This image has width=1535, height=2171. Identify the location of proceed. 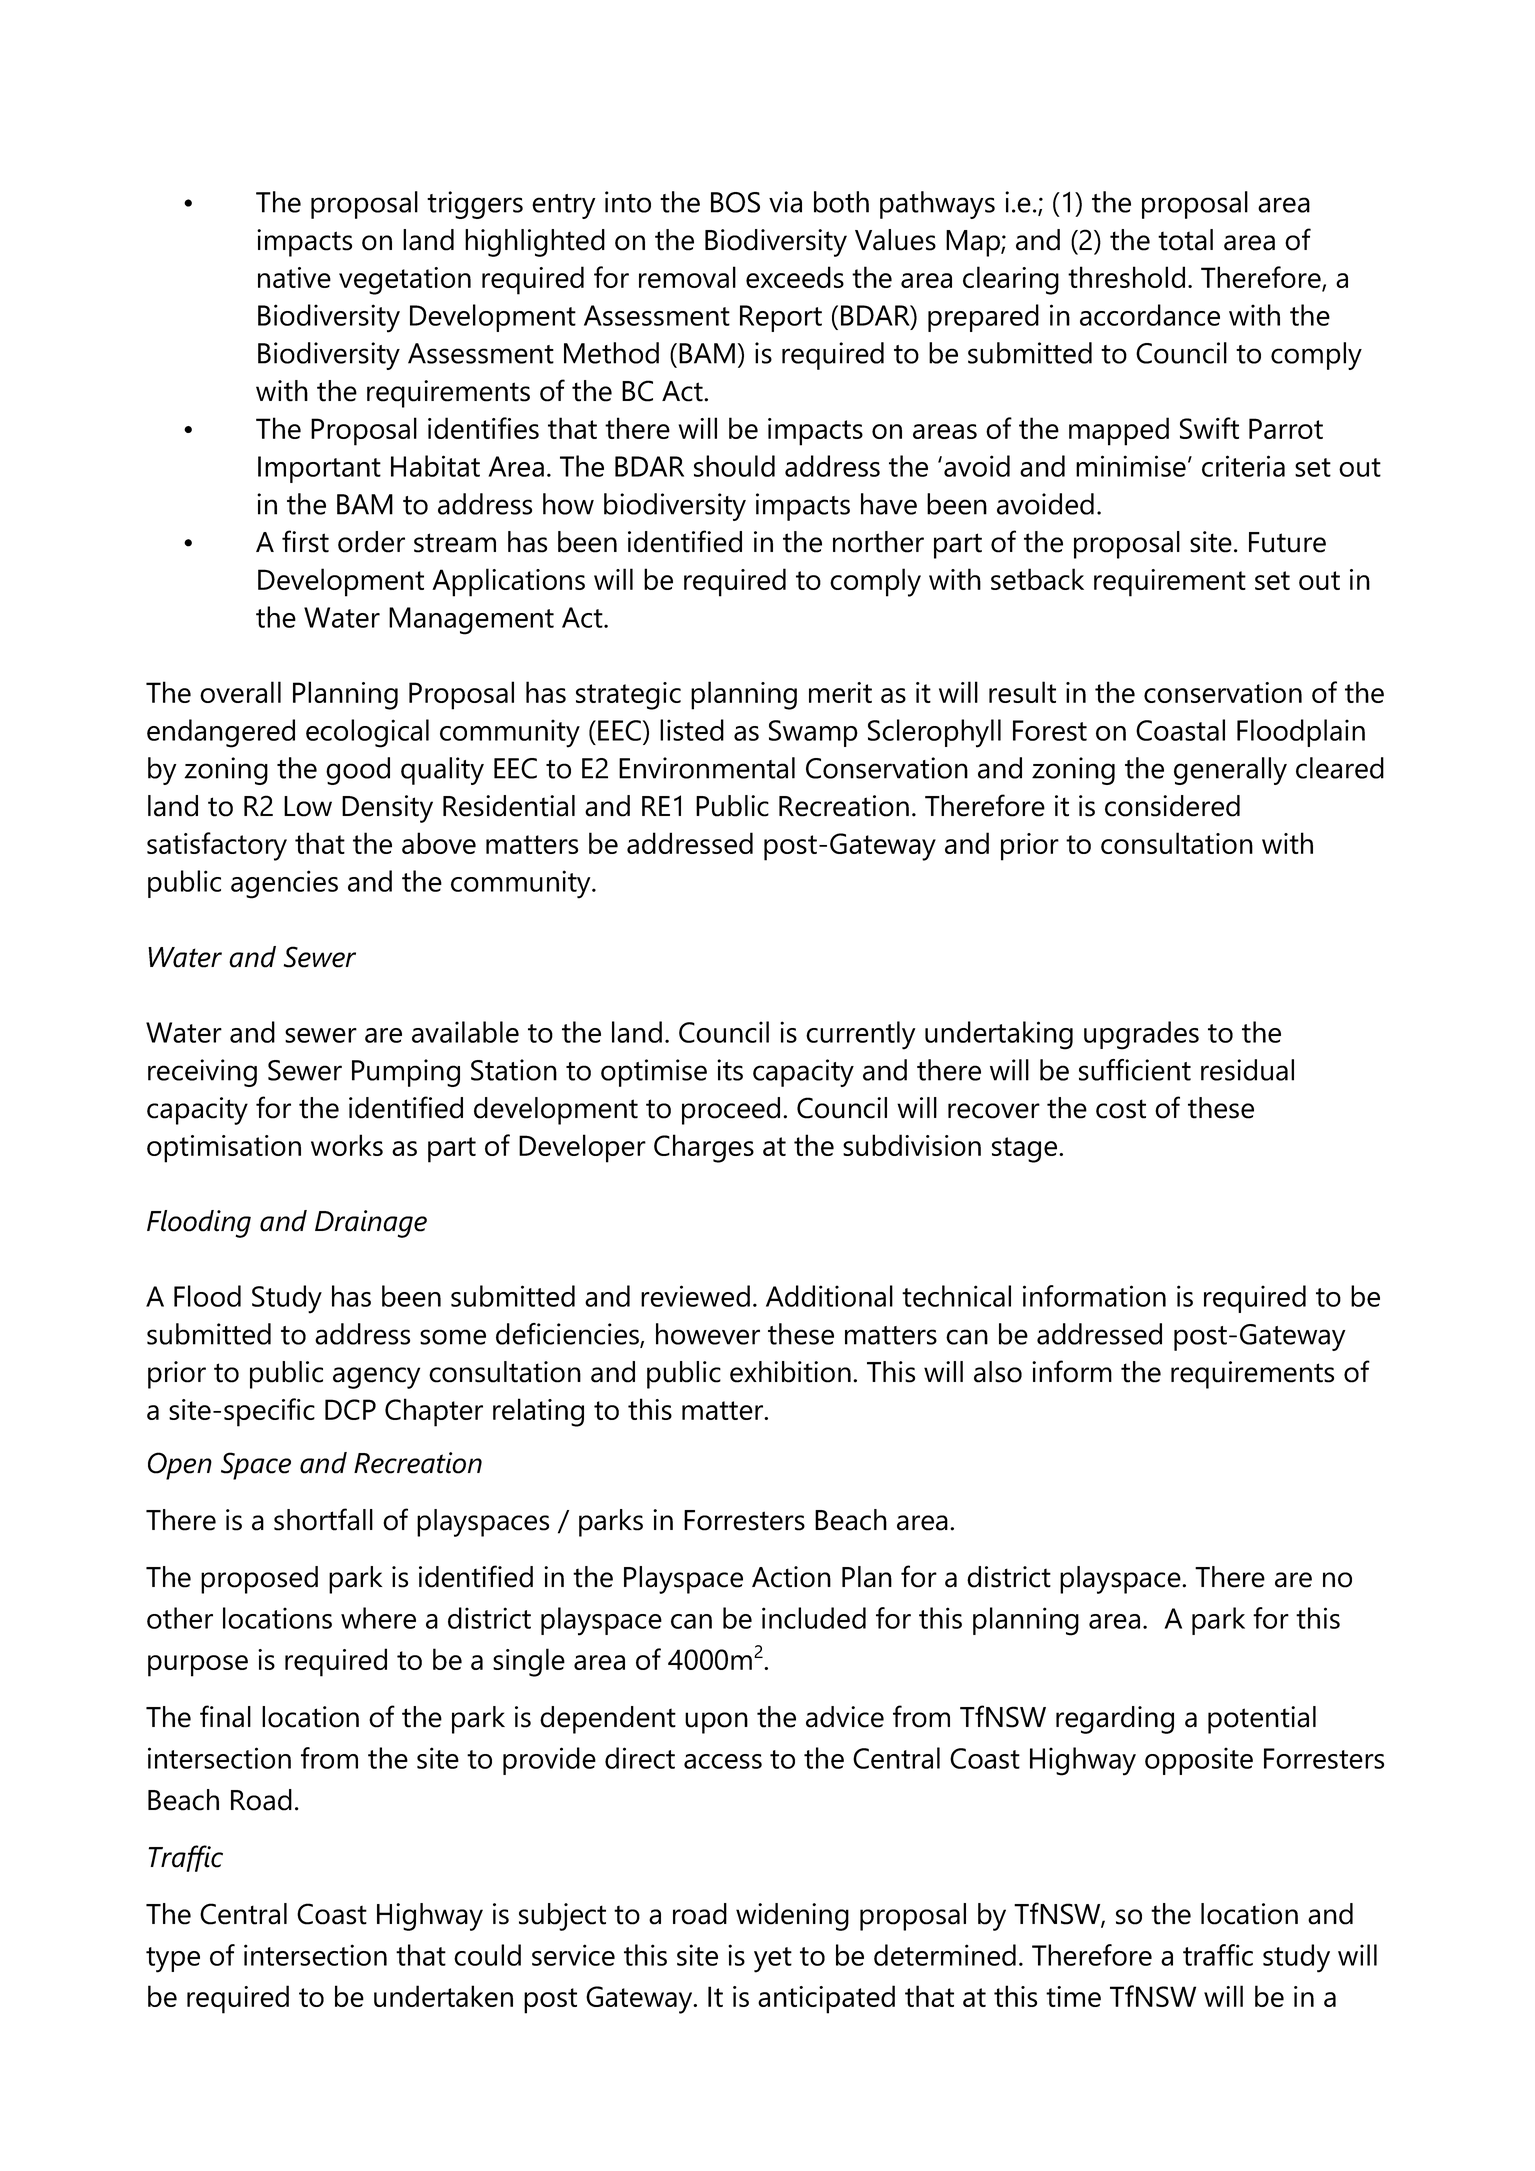
(731, 1111).
